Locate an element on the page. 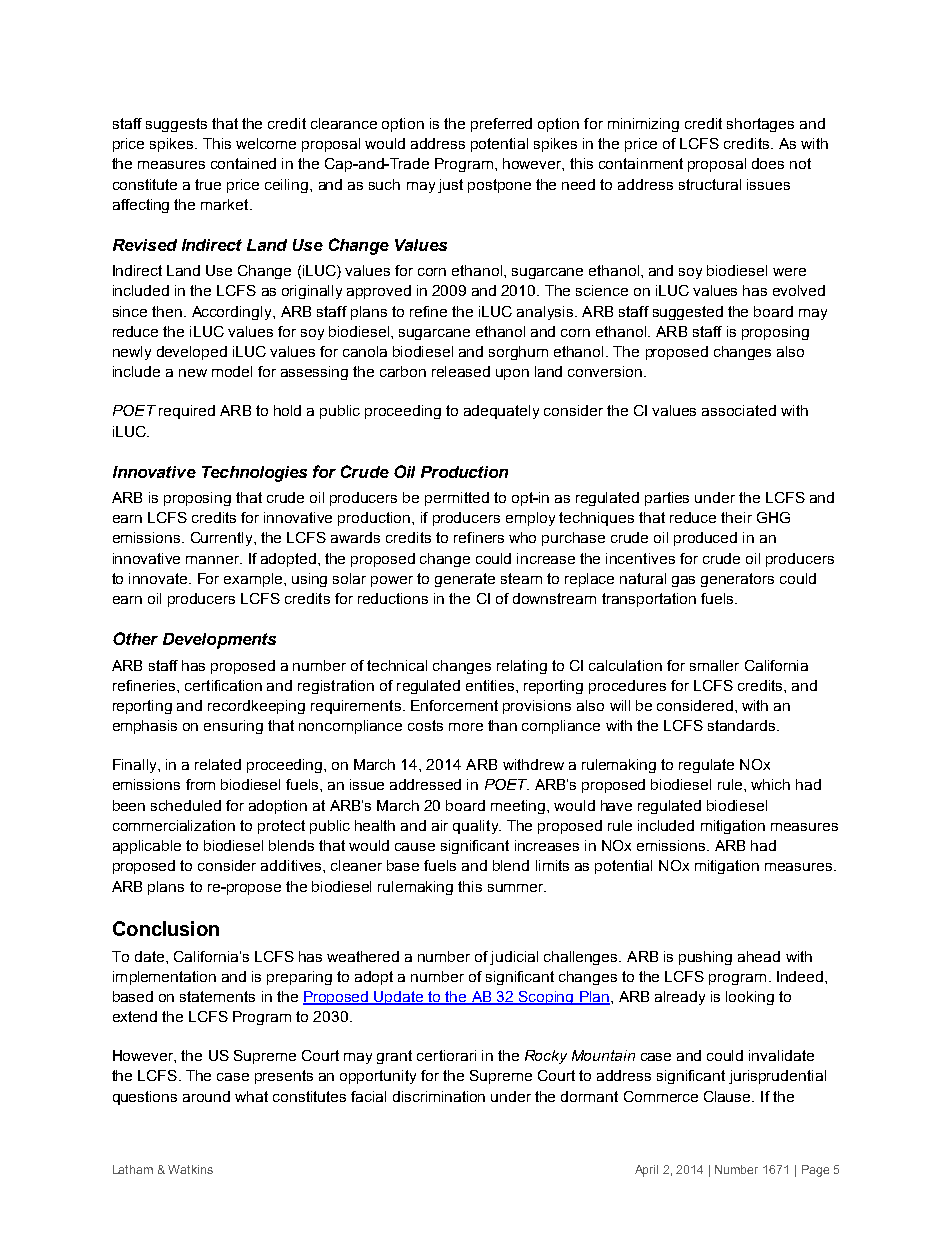 The width and height of the page is (952, 1233). discrimination is located at coordinates (439, 1096).
